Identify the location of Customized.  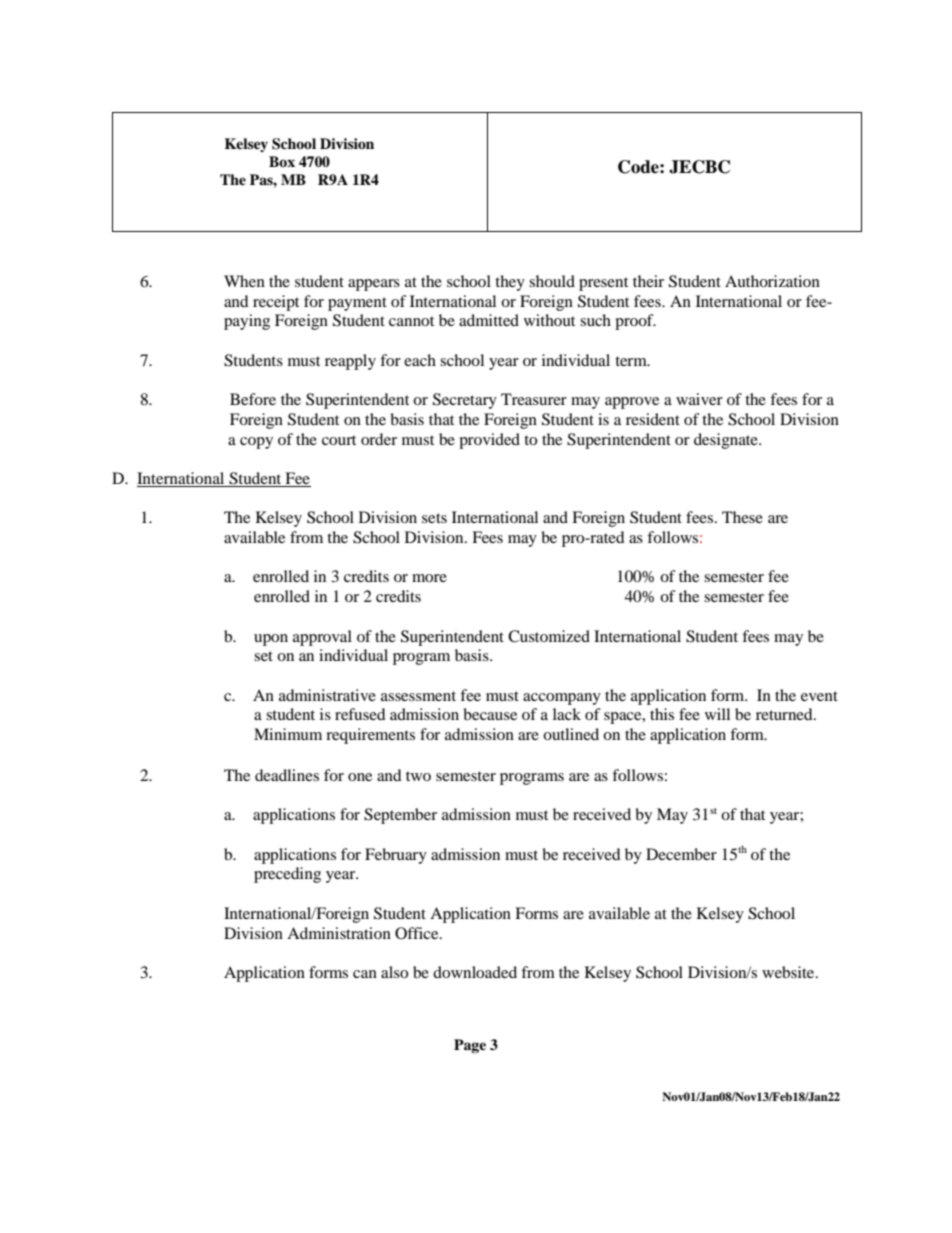
(549, 636).
